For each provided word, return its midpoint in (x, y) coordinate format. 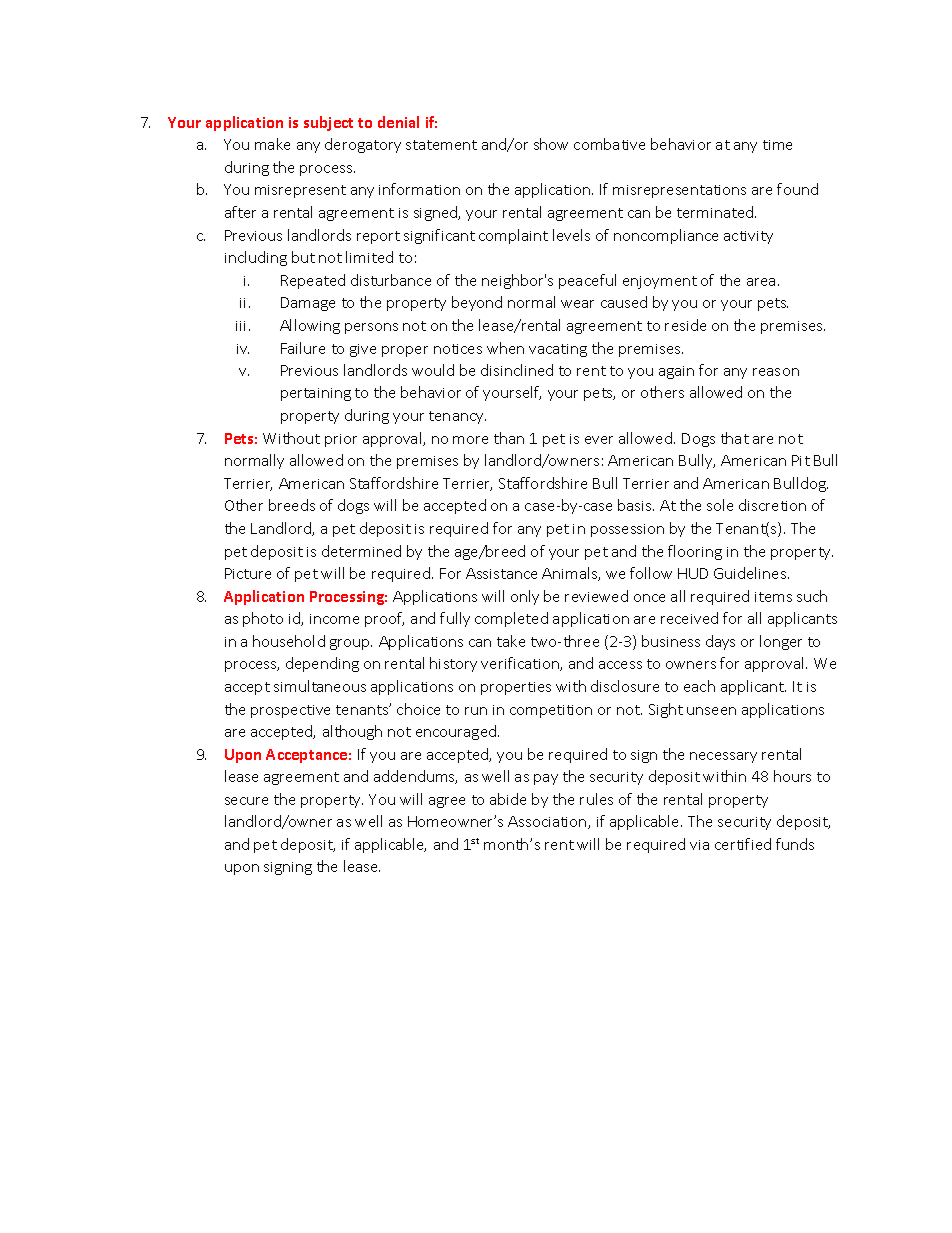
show (551, 144)
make (272, 144)
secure (246, 801)
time (777, 145)
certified (743, 844)
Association (548, 822)
